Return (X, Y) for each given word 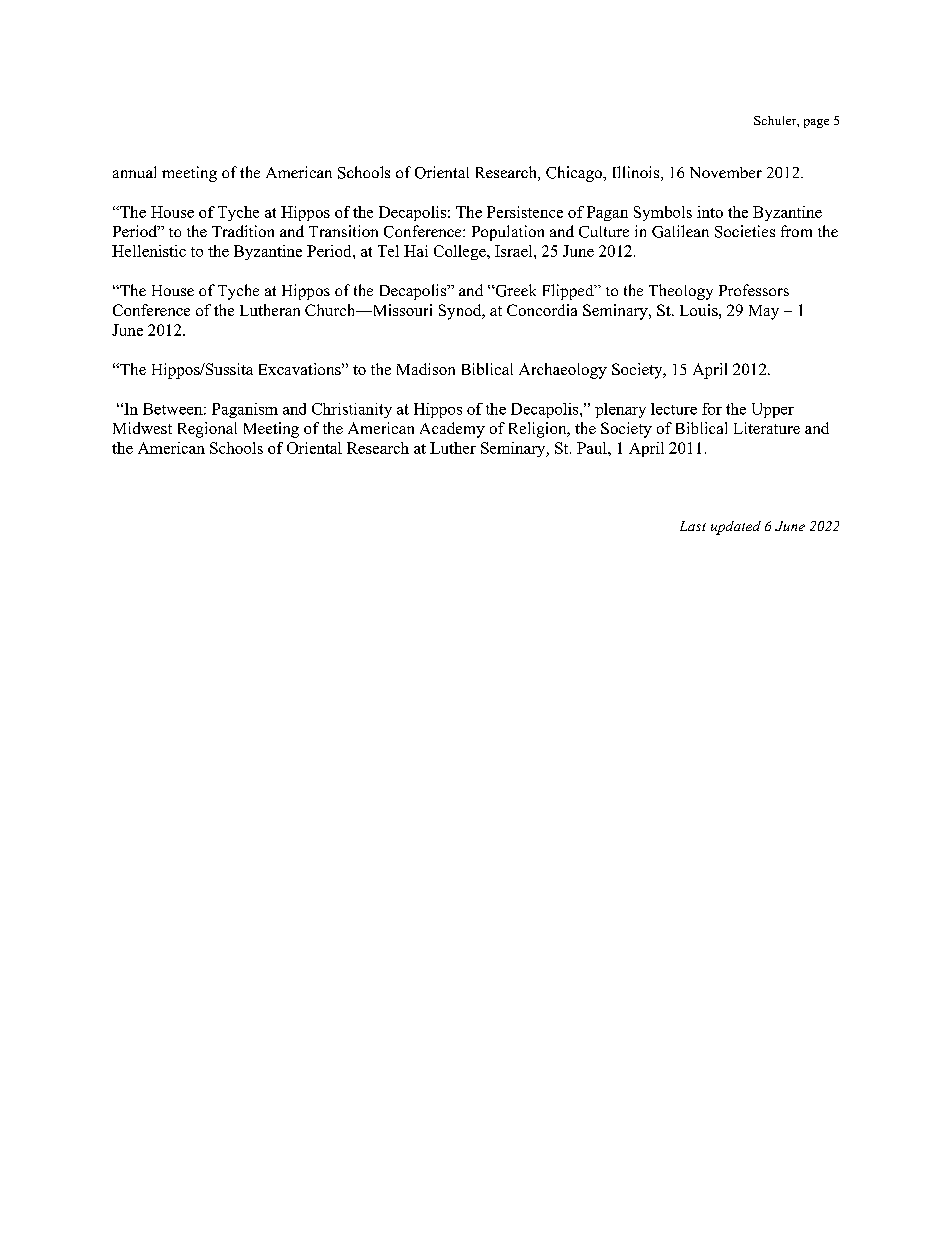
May (764, 312)
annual (134, 172)
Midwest (142, 428)
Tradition (243, 231)
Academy (452, 430)
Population (508, 233)
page (816, 123)
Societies (745, 231)
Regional (207, 430)
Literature (767, 428)
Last (693, 526)
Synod (461, 312)
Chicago (575, 174)
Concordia (542, 310)
